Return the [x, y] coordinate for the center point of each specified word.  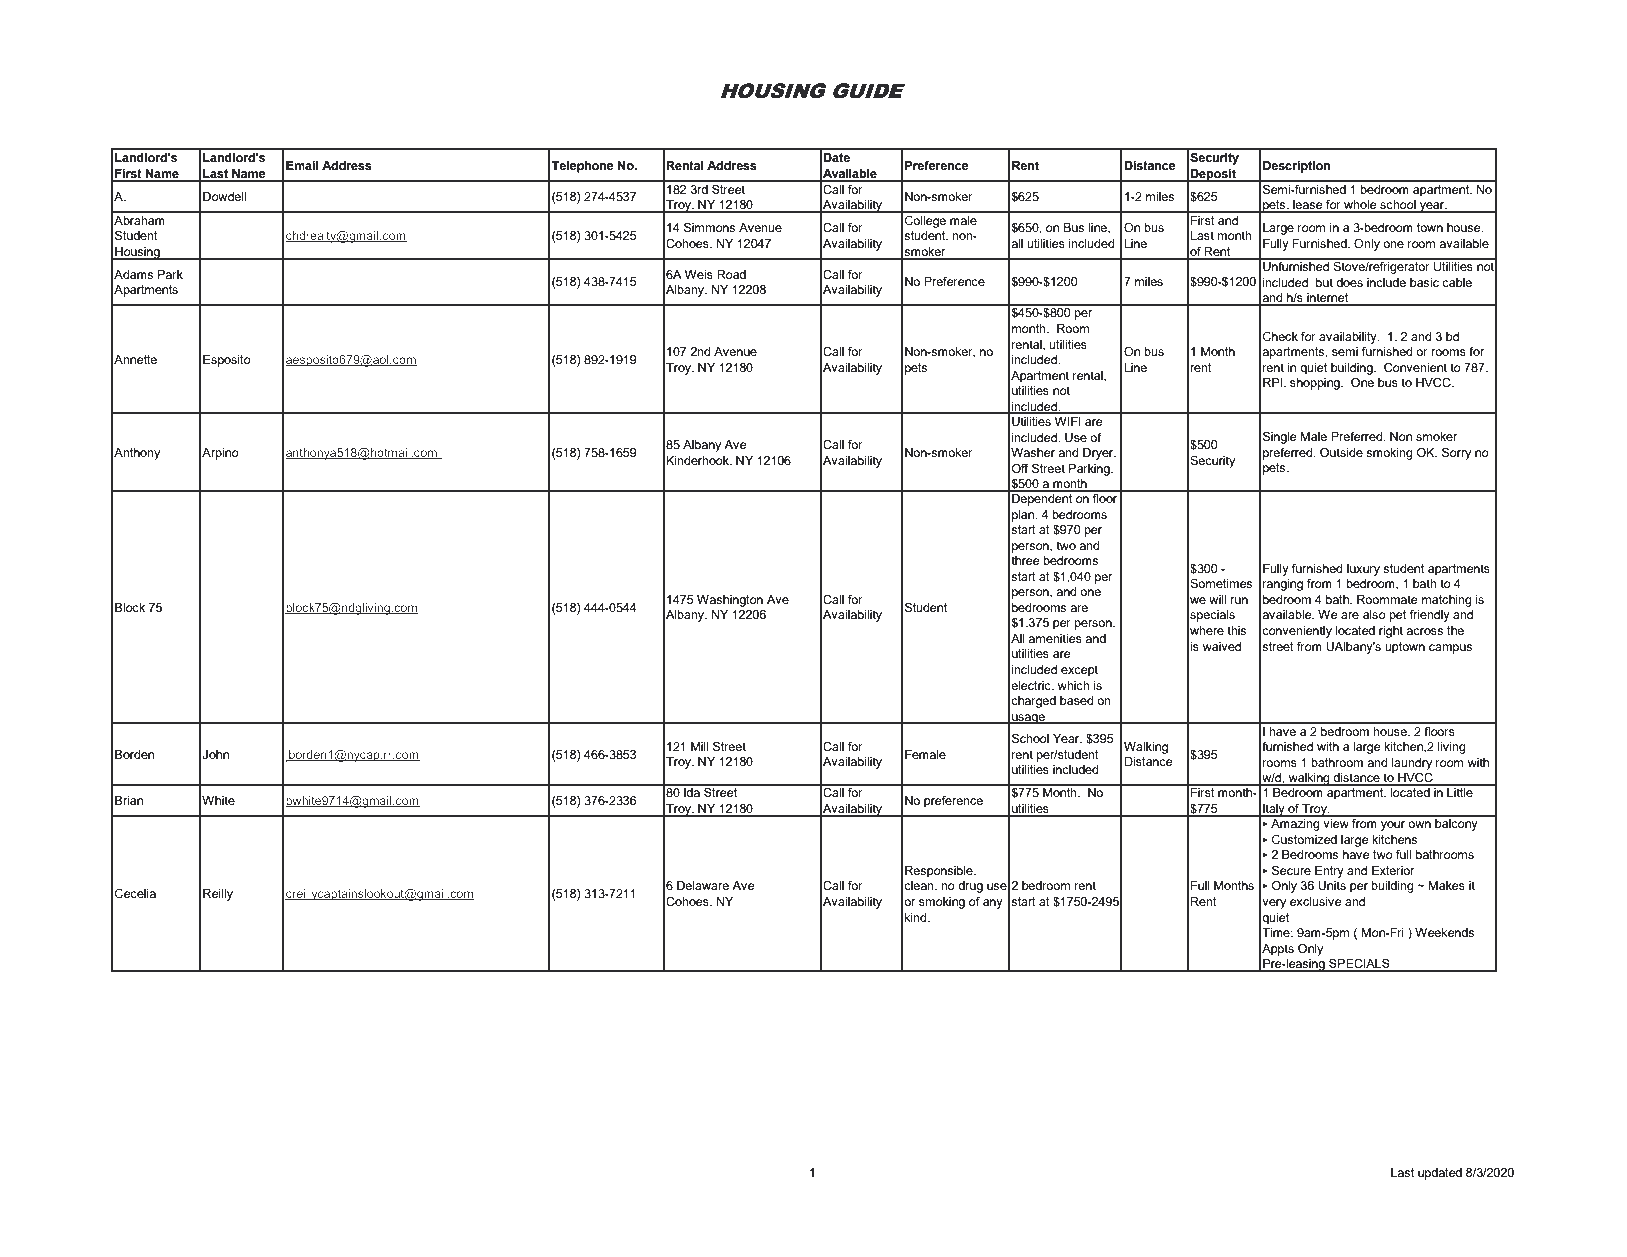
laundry [1412, 764]
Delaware [703, 885]
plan [1024, 516]
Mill [700, 746]
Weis [699, 274]
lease [1308, 206]
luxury [1363, 570]
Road [731, 274]
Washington [730, 601]
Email [302, 165]
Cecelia [135, 893]
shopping [1316, 384]
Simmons [709, 227]
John [215, 754]
